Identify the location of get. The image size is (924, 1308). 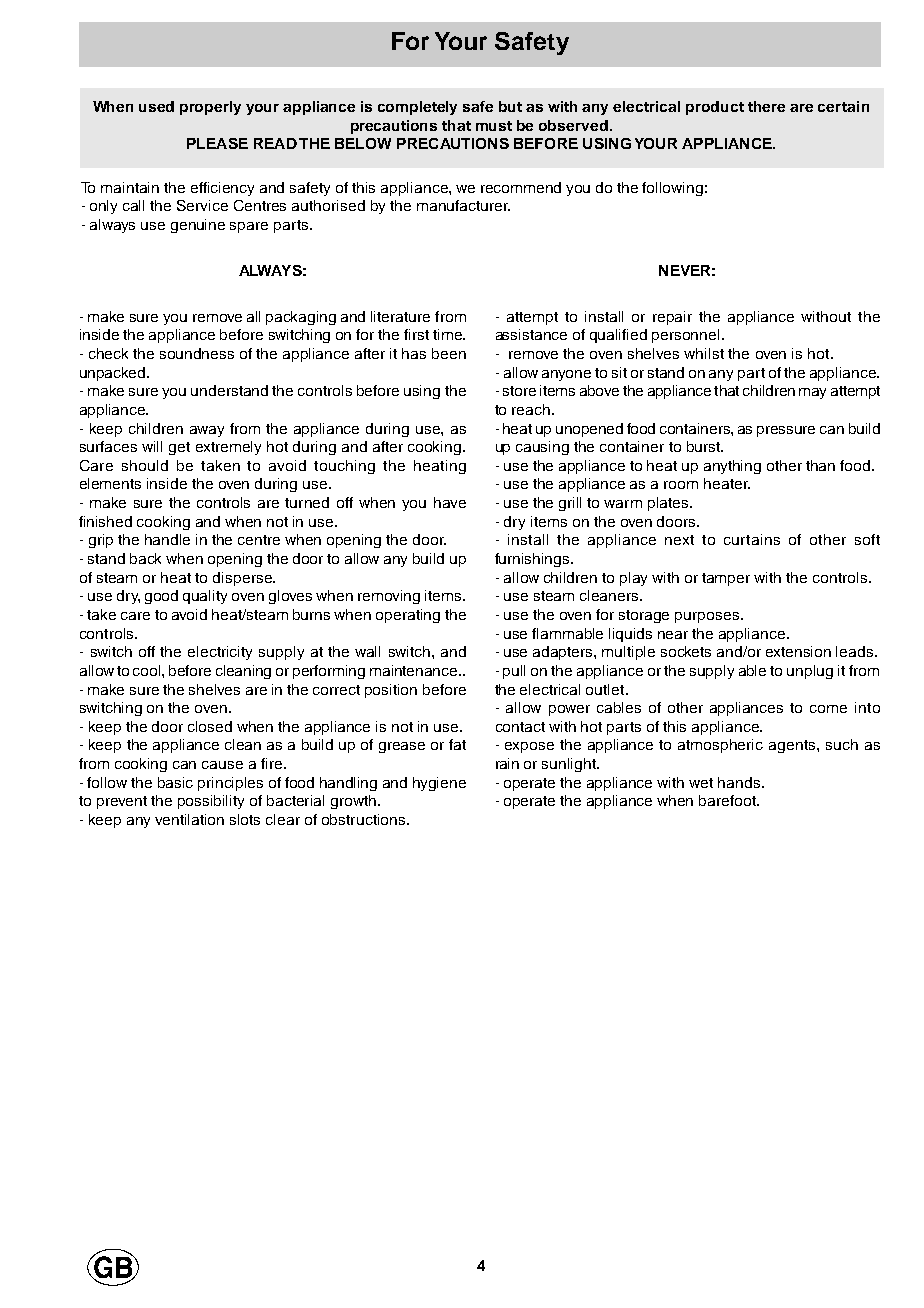
(179, 448).
